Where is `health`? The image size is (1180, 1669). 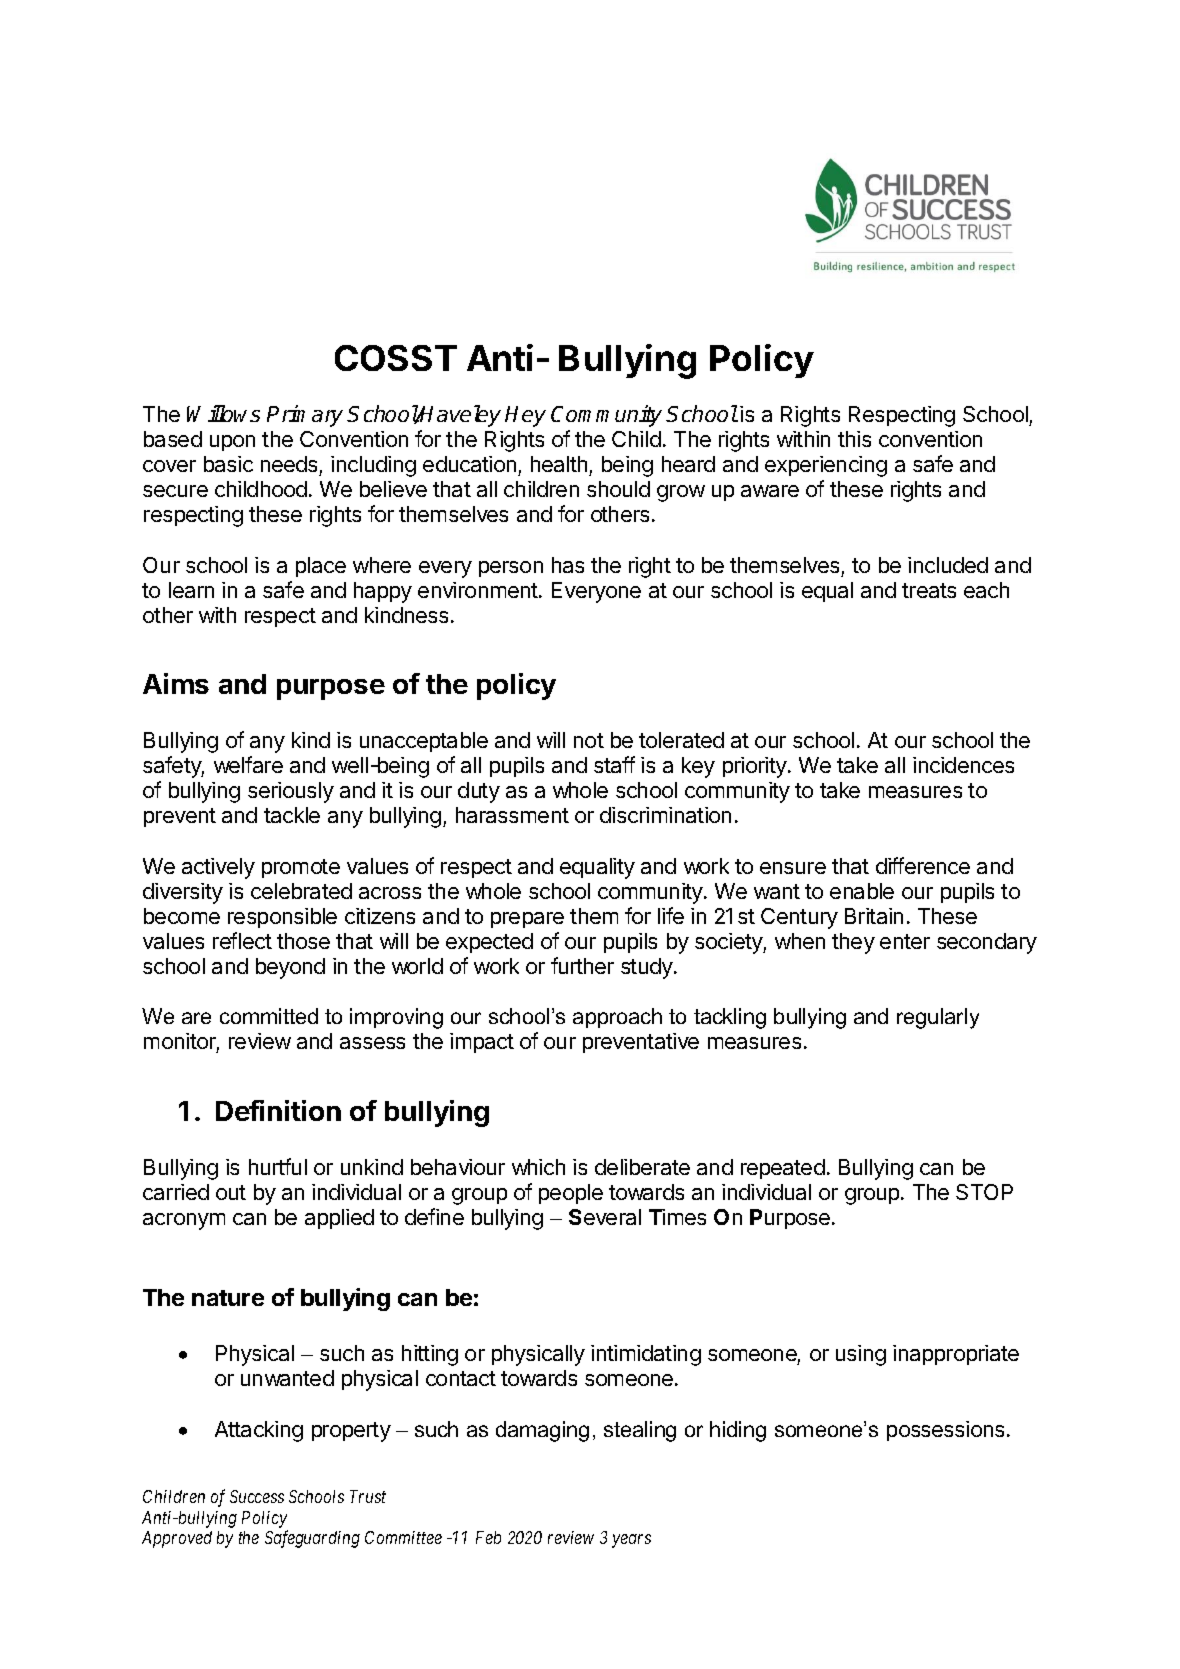 health is located at coordinates (559, 464).
